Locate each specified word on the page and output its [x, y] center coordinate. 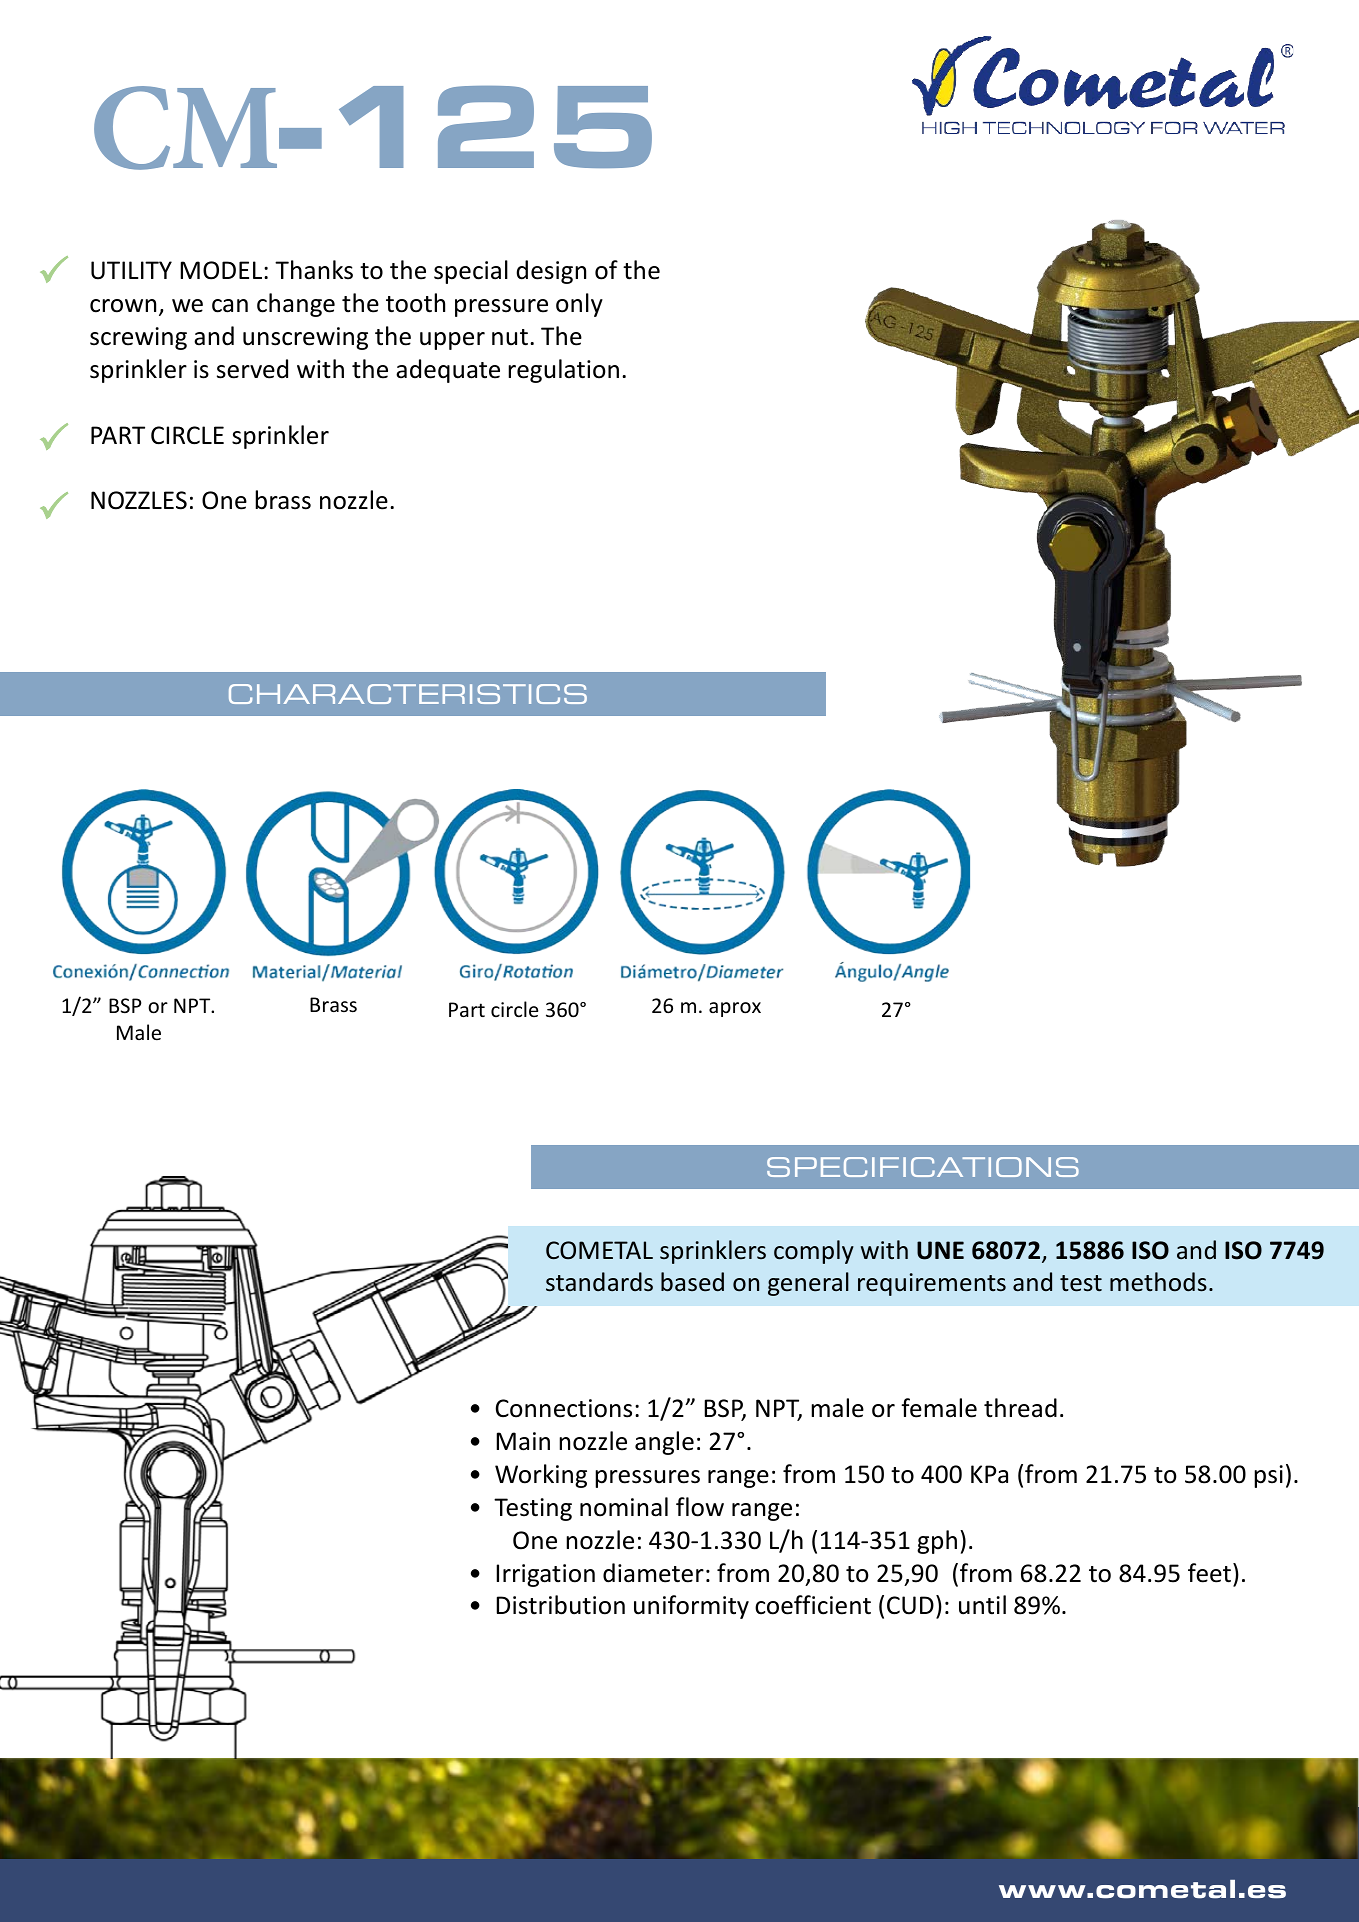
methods [1158, 1282]
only [579, 305]
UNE [940, 1250]
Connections [564, 1408]
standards [599, 1282]
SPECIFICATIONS [923, 1167]
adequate [448, 371]
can [230, 306]
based [692, 1282]
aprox [735, 1009]
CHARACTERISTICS [408, 694]
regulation [563, 371]
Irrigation [545, 1575]
